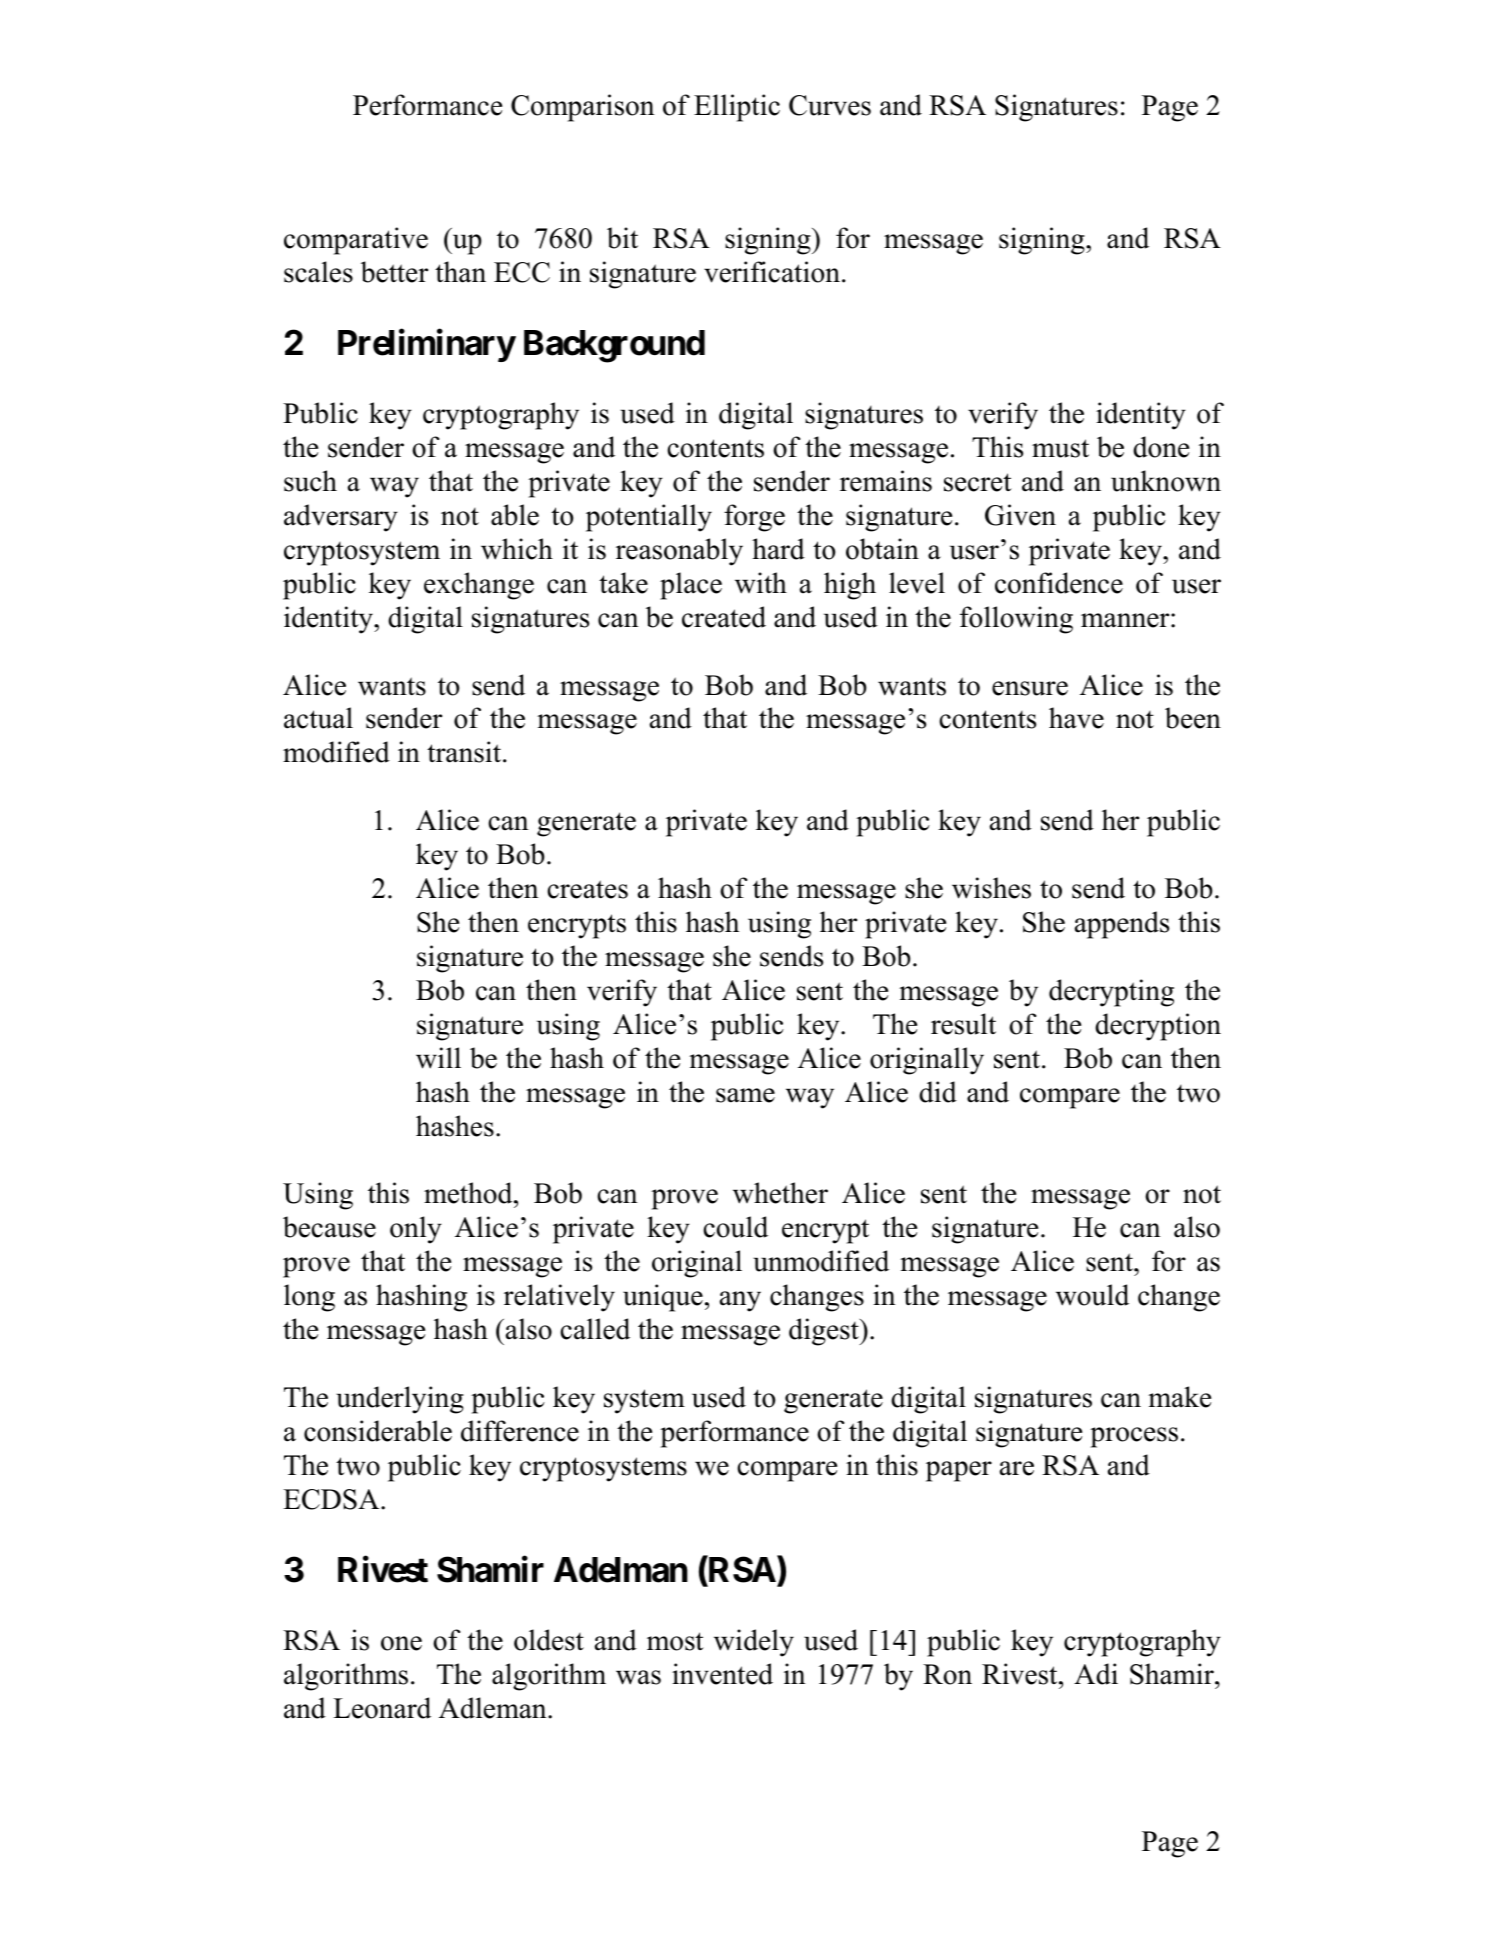 The height and width of the document is (1947, 1504). I want to click on only, so click(416, 1230).
